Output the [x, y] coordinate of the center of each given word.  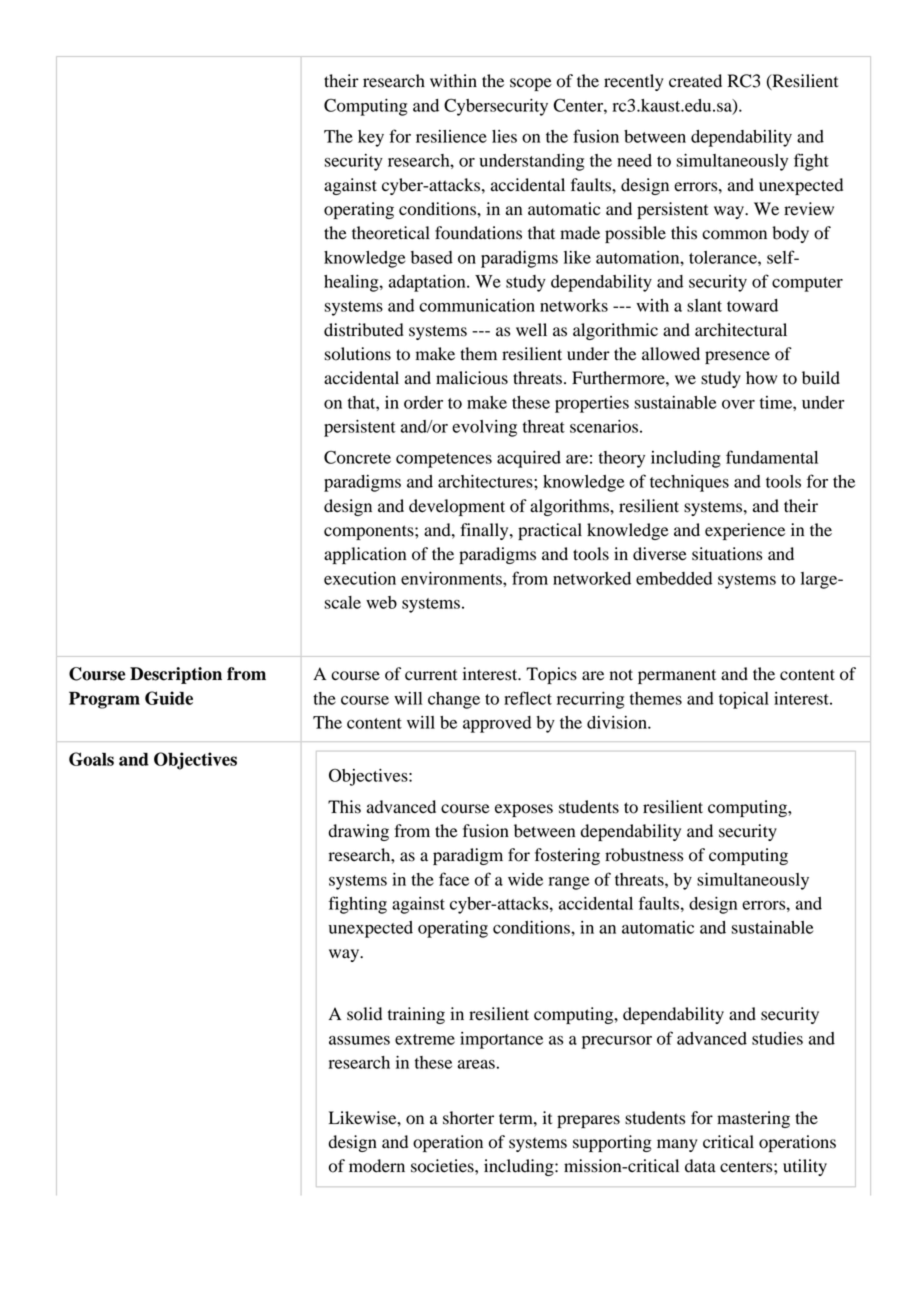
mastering [753, 1119]
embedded [674, 578]
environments [452, 578]
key [371, 138]
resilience [451, 136]
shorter [468, 1118]
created [695, 81]
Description [176, 675]
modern [377, 1166]
